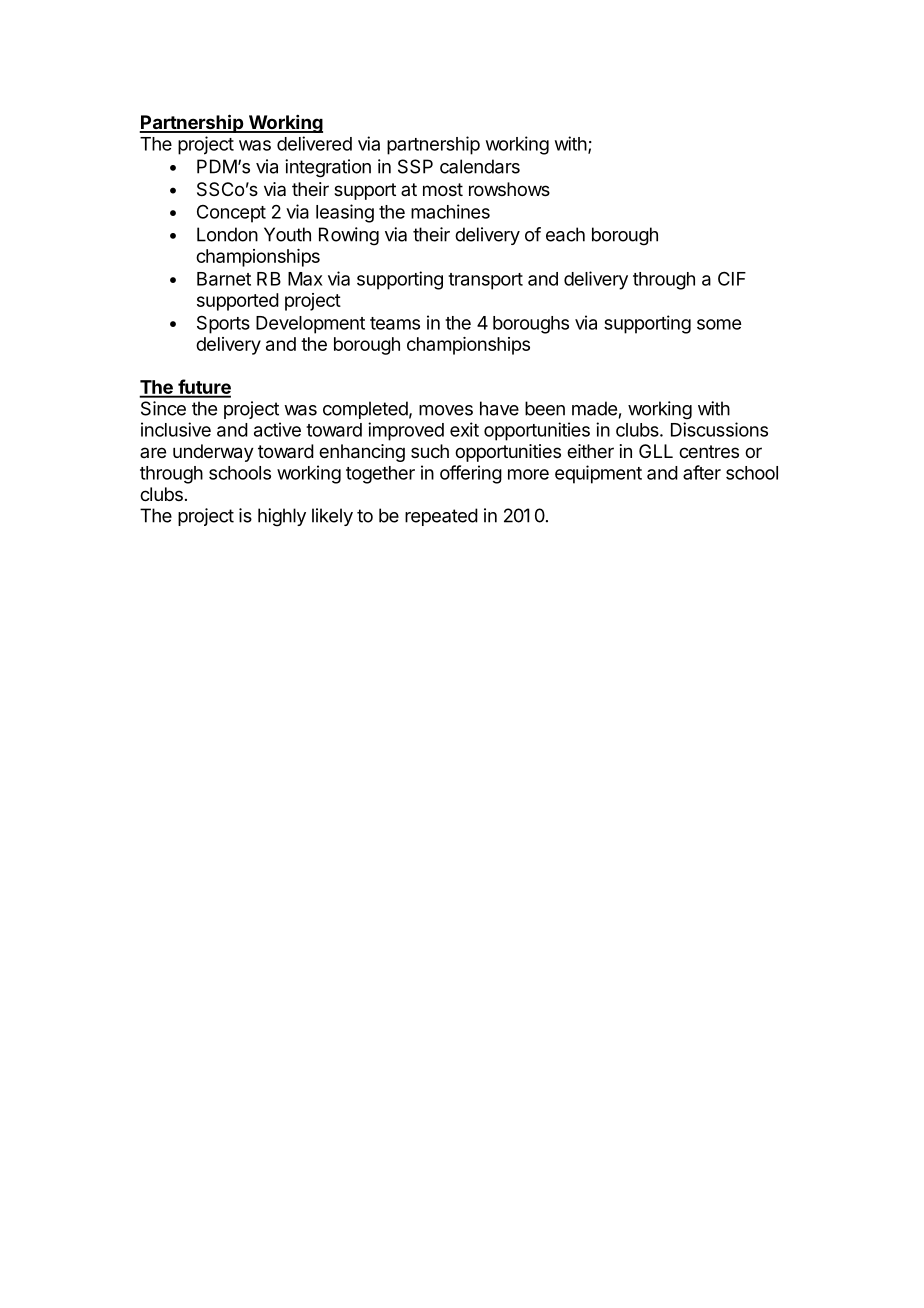 This page has width=924, height=1308. What do you see at coordinates (446, 410) in the page?
I see `moves` at bounding box center [446, 410].
